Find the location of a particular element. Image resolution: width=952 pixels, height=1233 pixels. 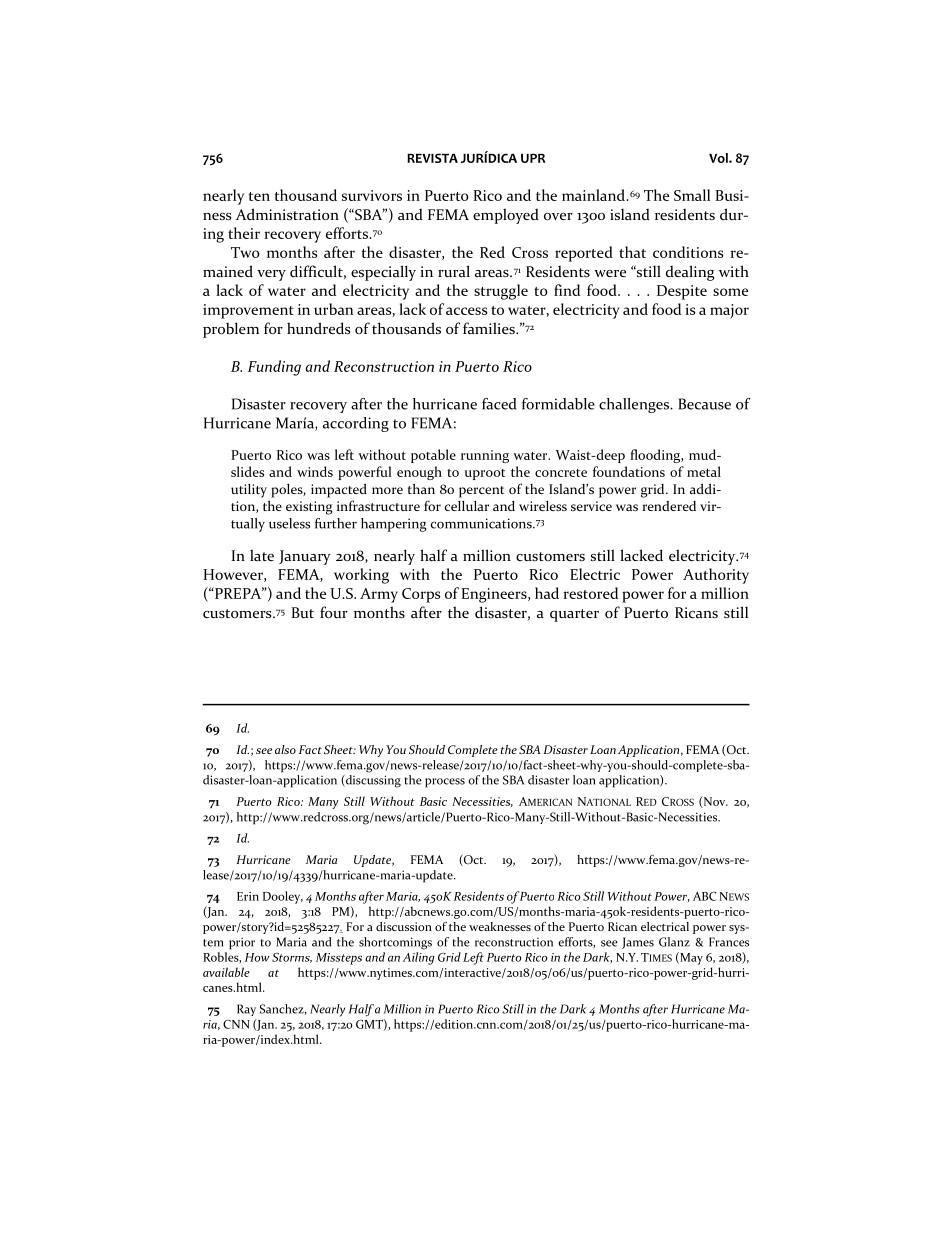

also is located at coordinates (285, 749).
